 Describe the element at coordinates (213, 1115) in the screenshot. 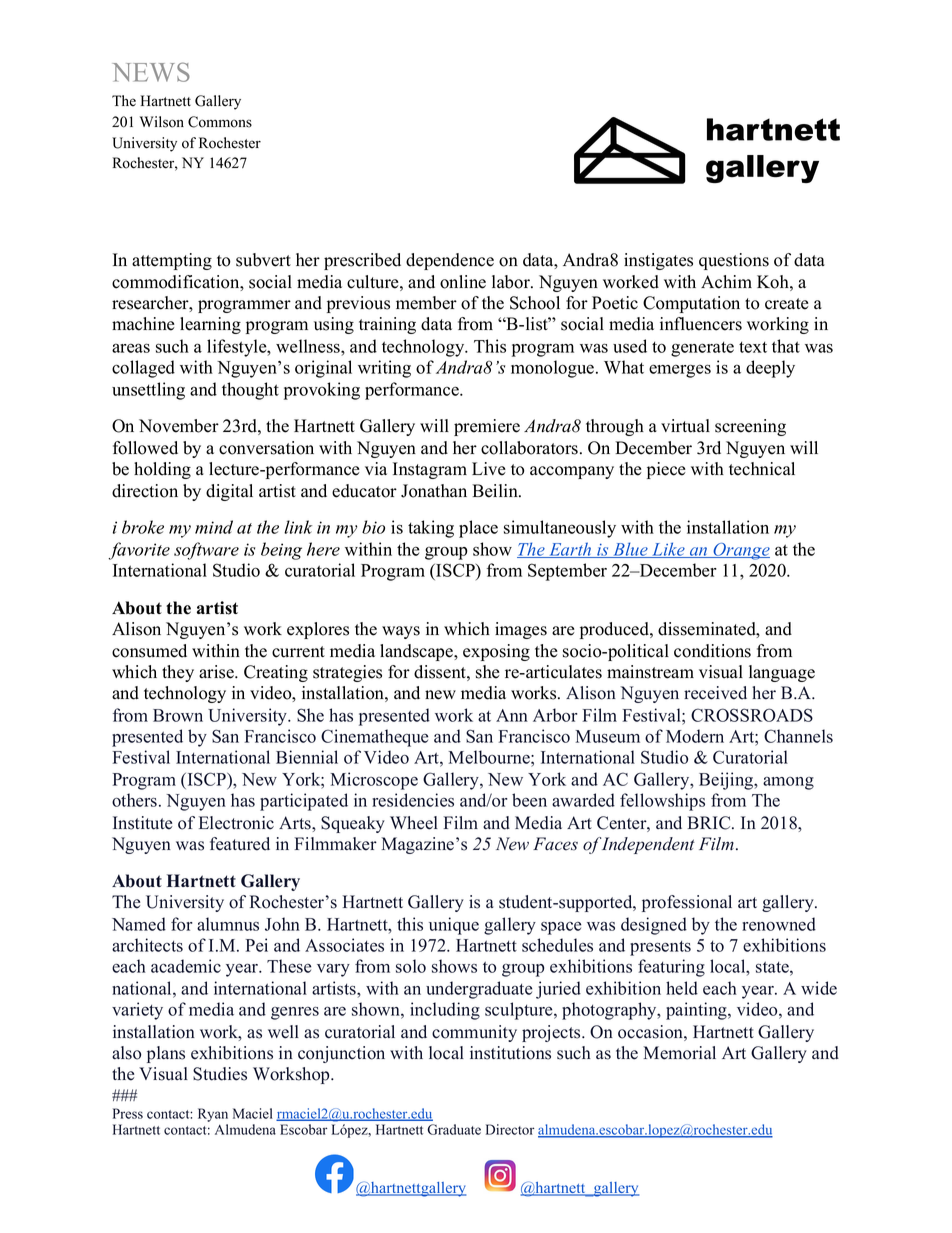

I see `Ryan` at that location.
